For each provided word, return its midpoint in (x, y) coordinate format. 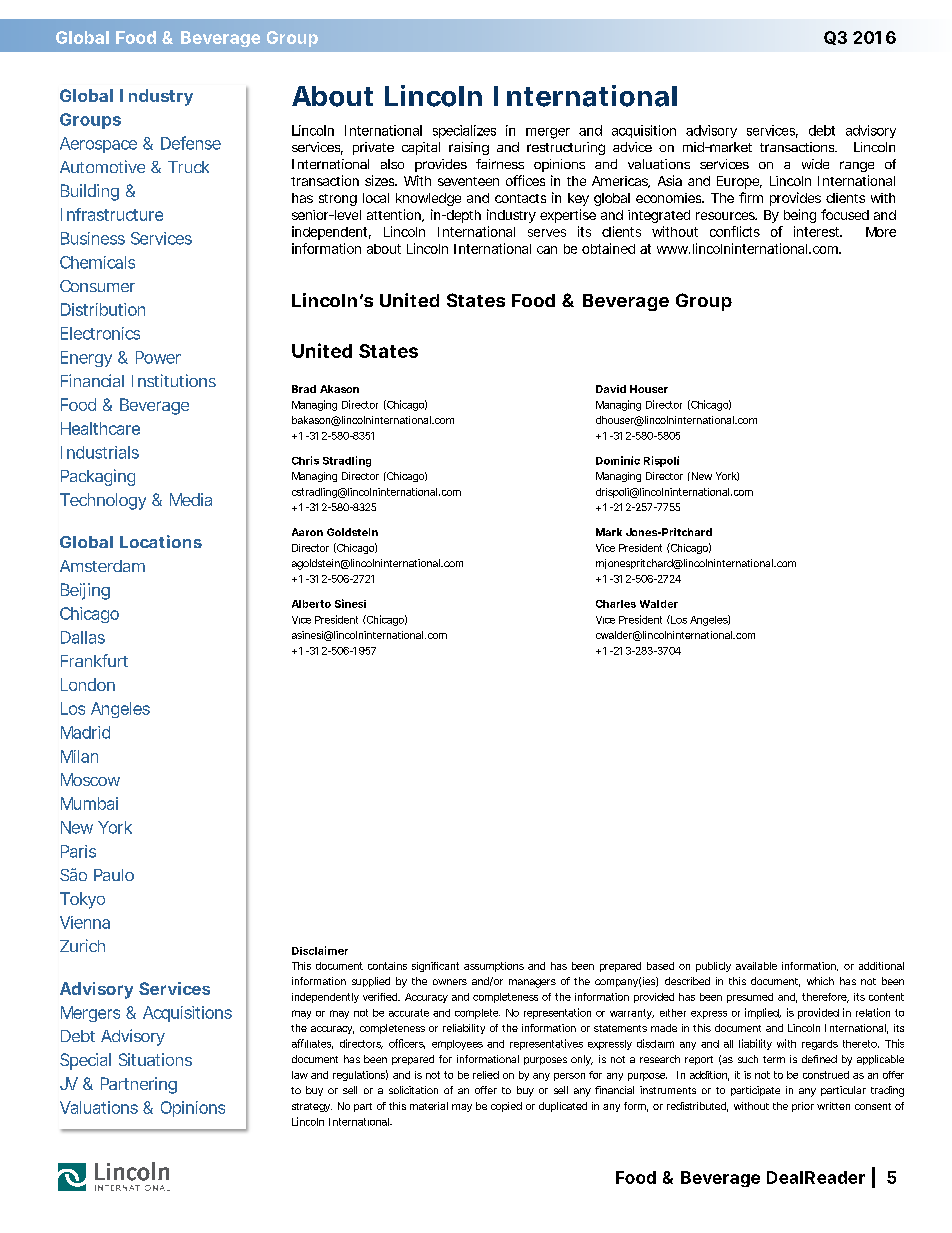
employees (457, 1045)
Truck (188, 167)
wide (815, 164)
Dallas (83, 637)
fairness (500, 164)
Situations (155, 1059)
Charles (616, 604)
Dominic (618, 460)
